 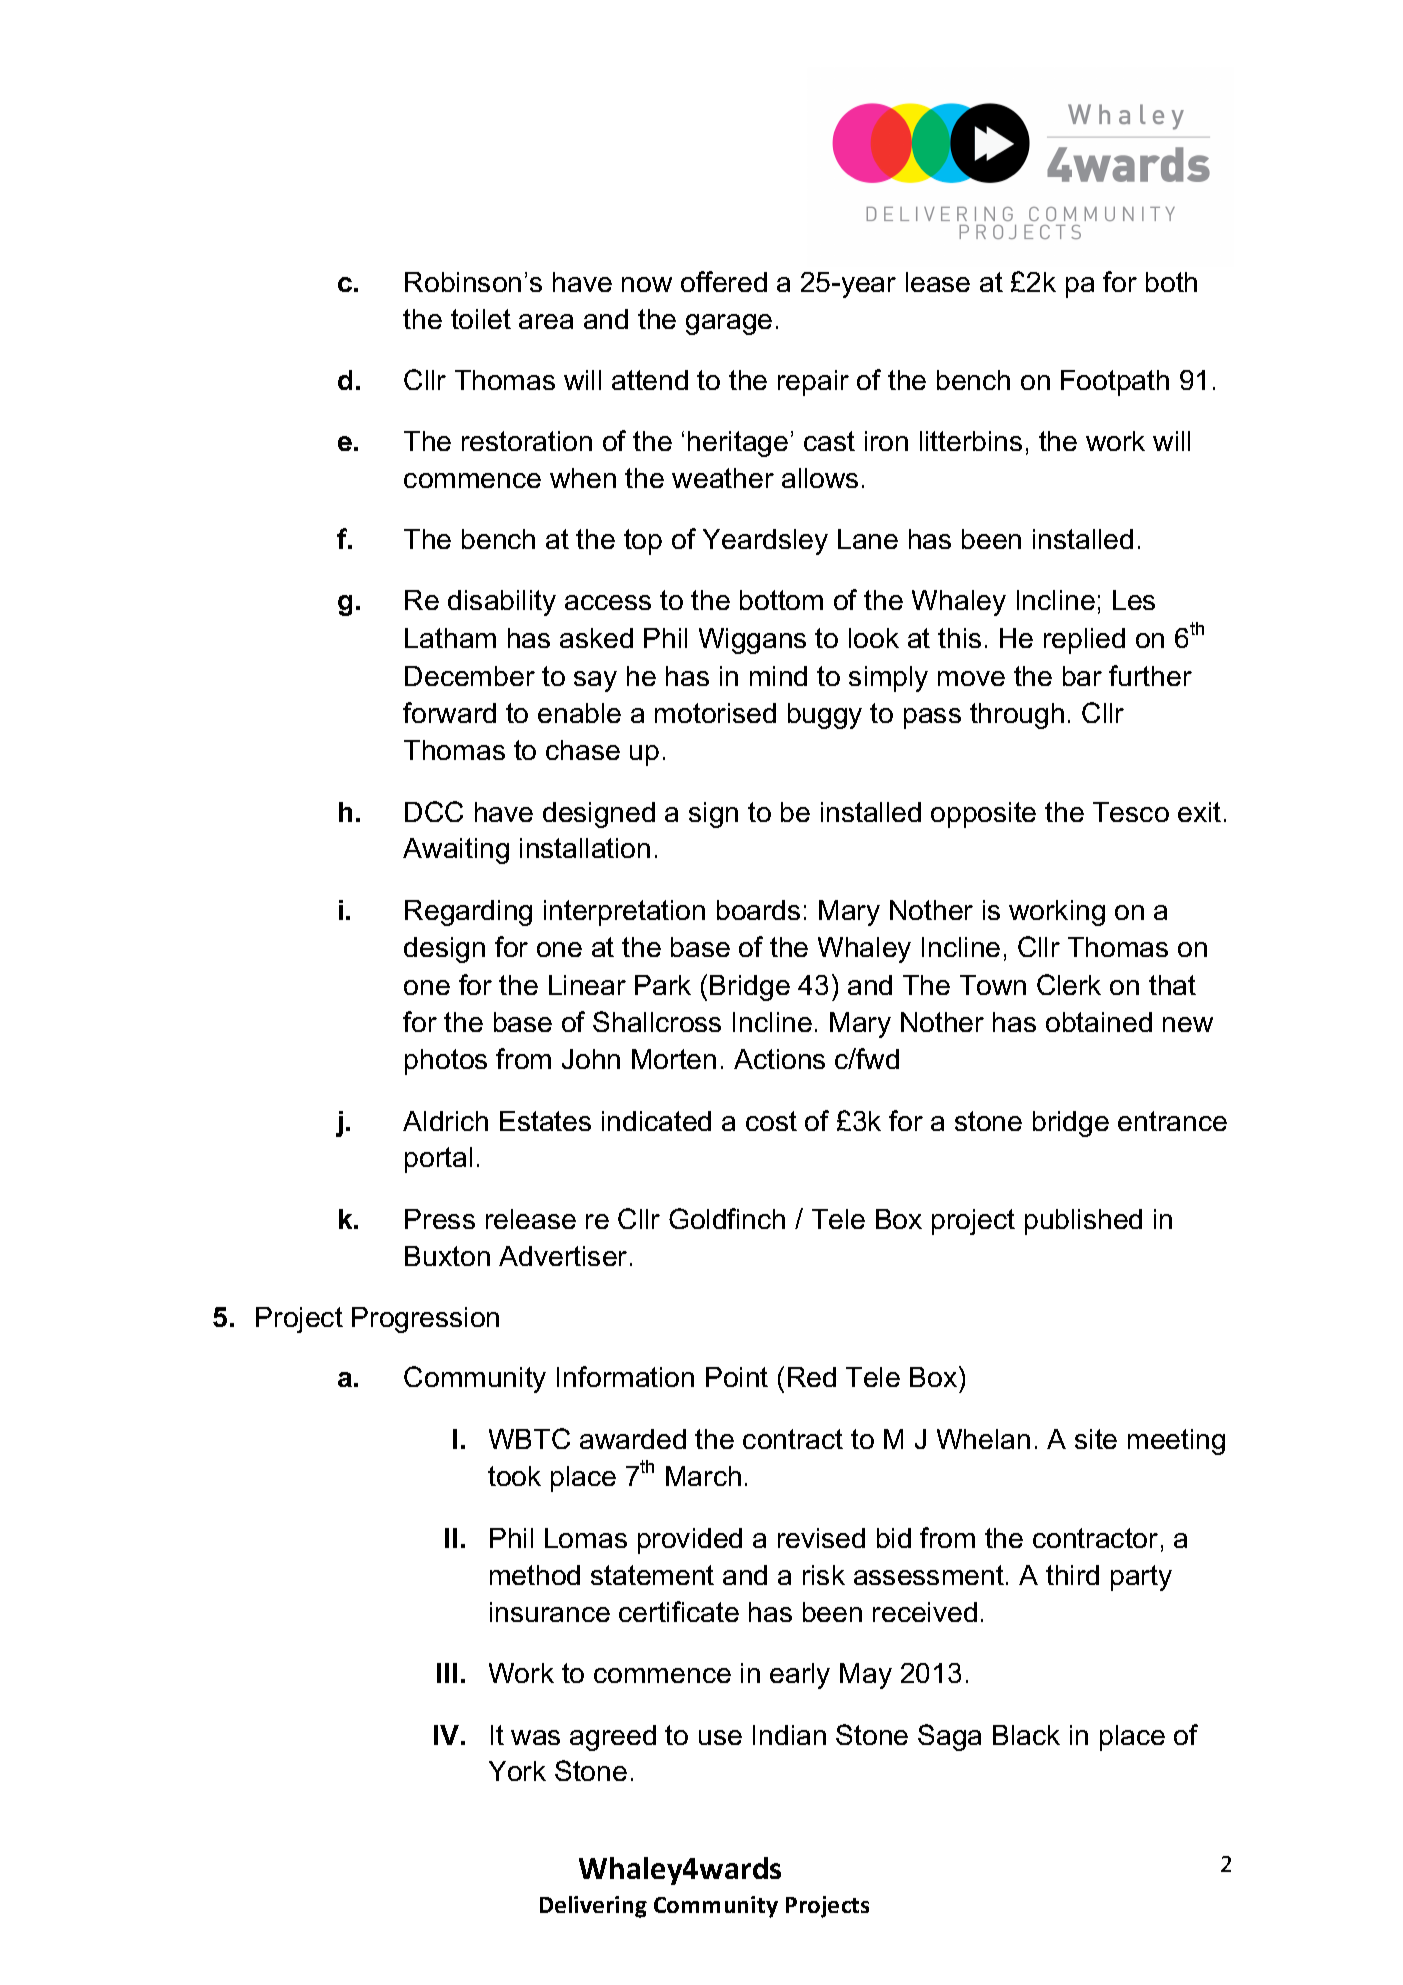 What do you see at coordinates (535, 1737) in the document?
I see `was` at bounding box center [535, 1737].
